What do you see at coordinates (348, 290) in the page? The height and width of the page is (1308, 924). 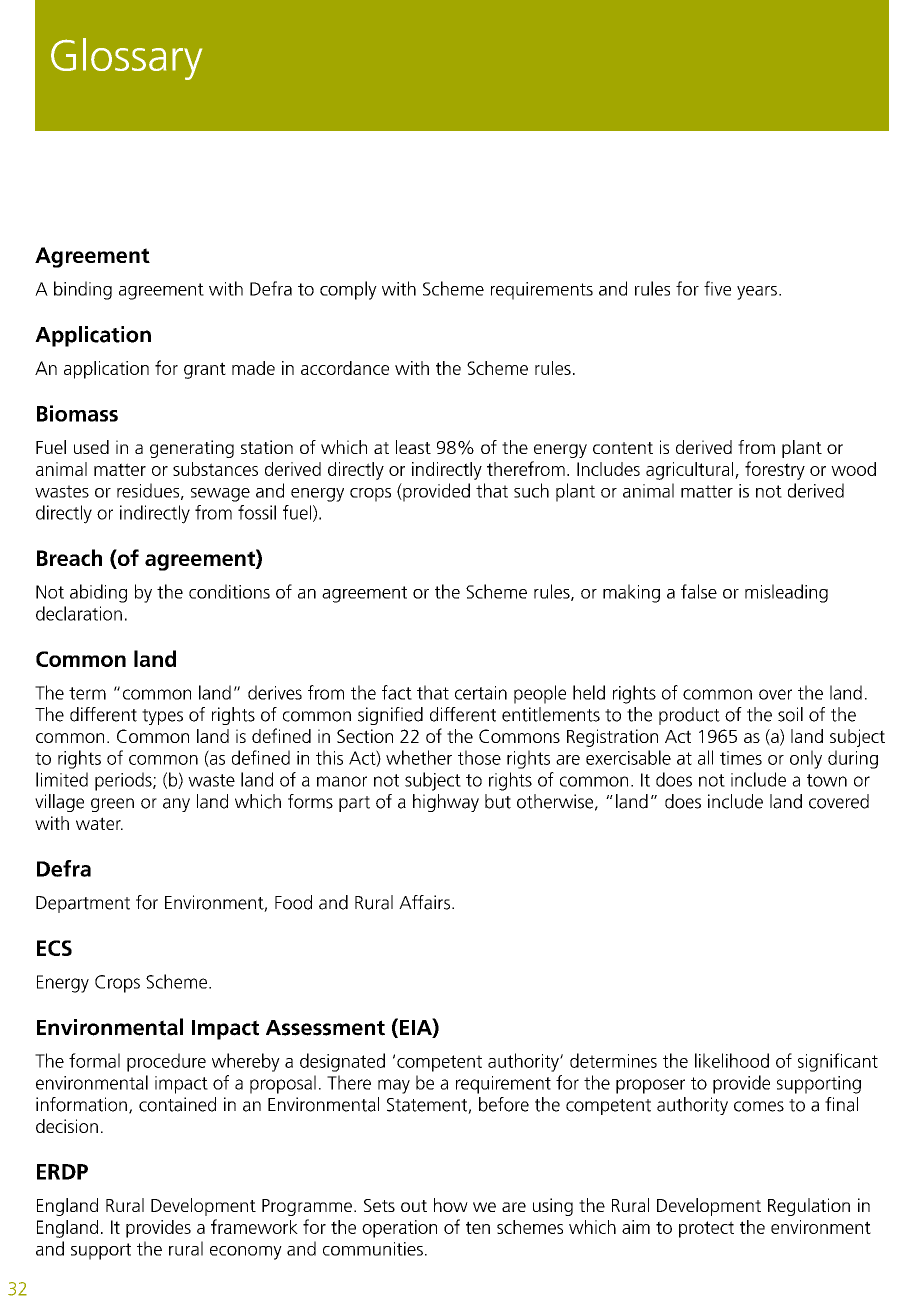 I see `comply` at bounding box center [348, 290].
